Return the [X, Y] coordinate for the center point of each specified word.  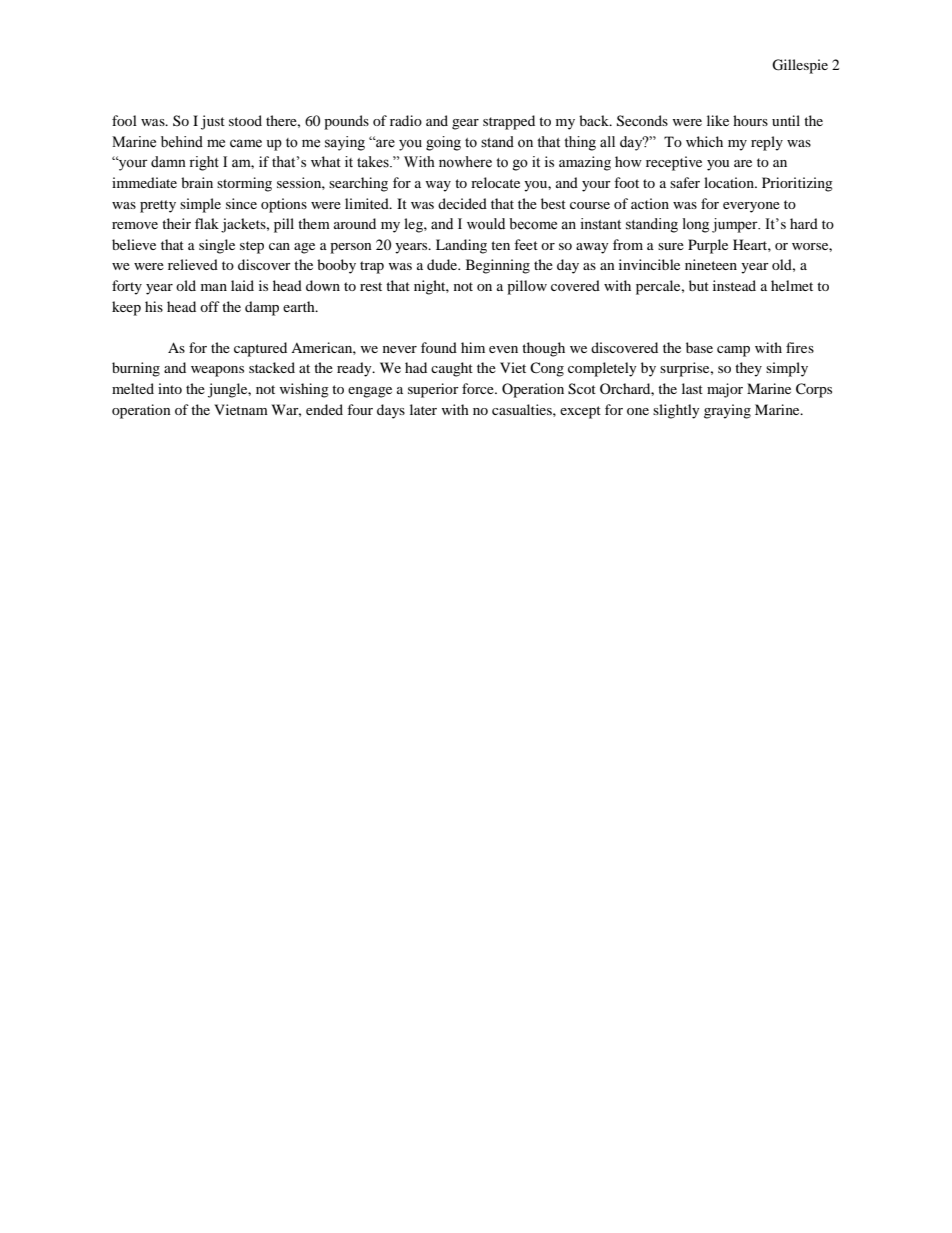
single [217, 246]
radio [406, 120]
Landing [461, 246]
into [170, 388]
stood [245, 120]
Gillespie [800, 66]
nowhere [465, 162]
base [699, 347]
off [210, 306]
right [204, 163]
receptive [674, 163]
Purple [708, 246]
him [473, 347]
